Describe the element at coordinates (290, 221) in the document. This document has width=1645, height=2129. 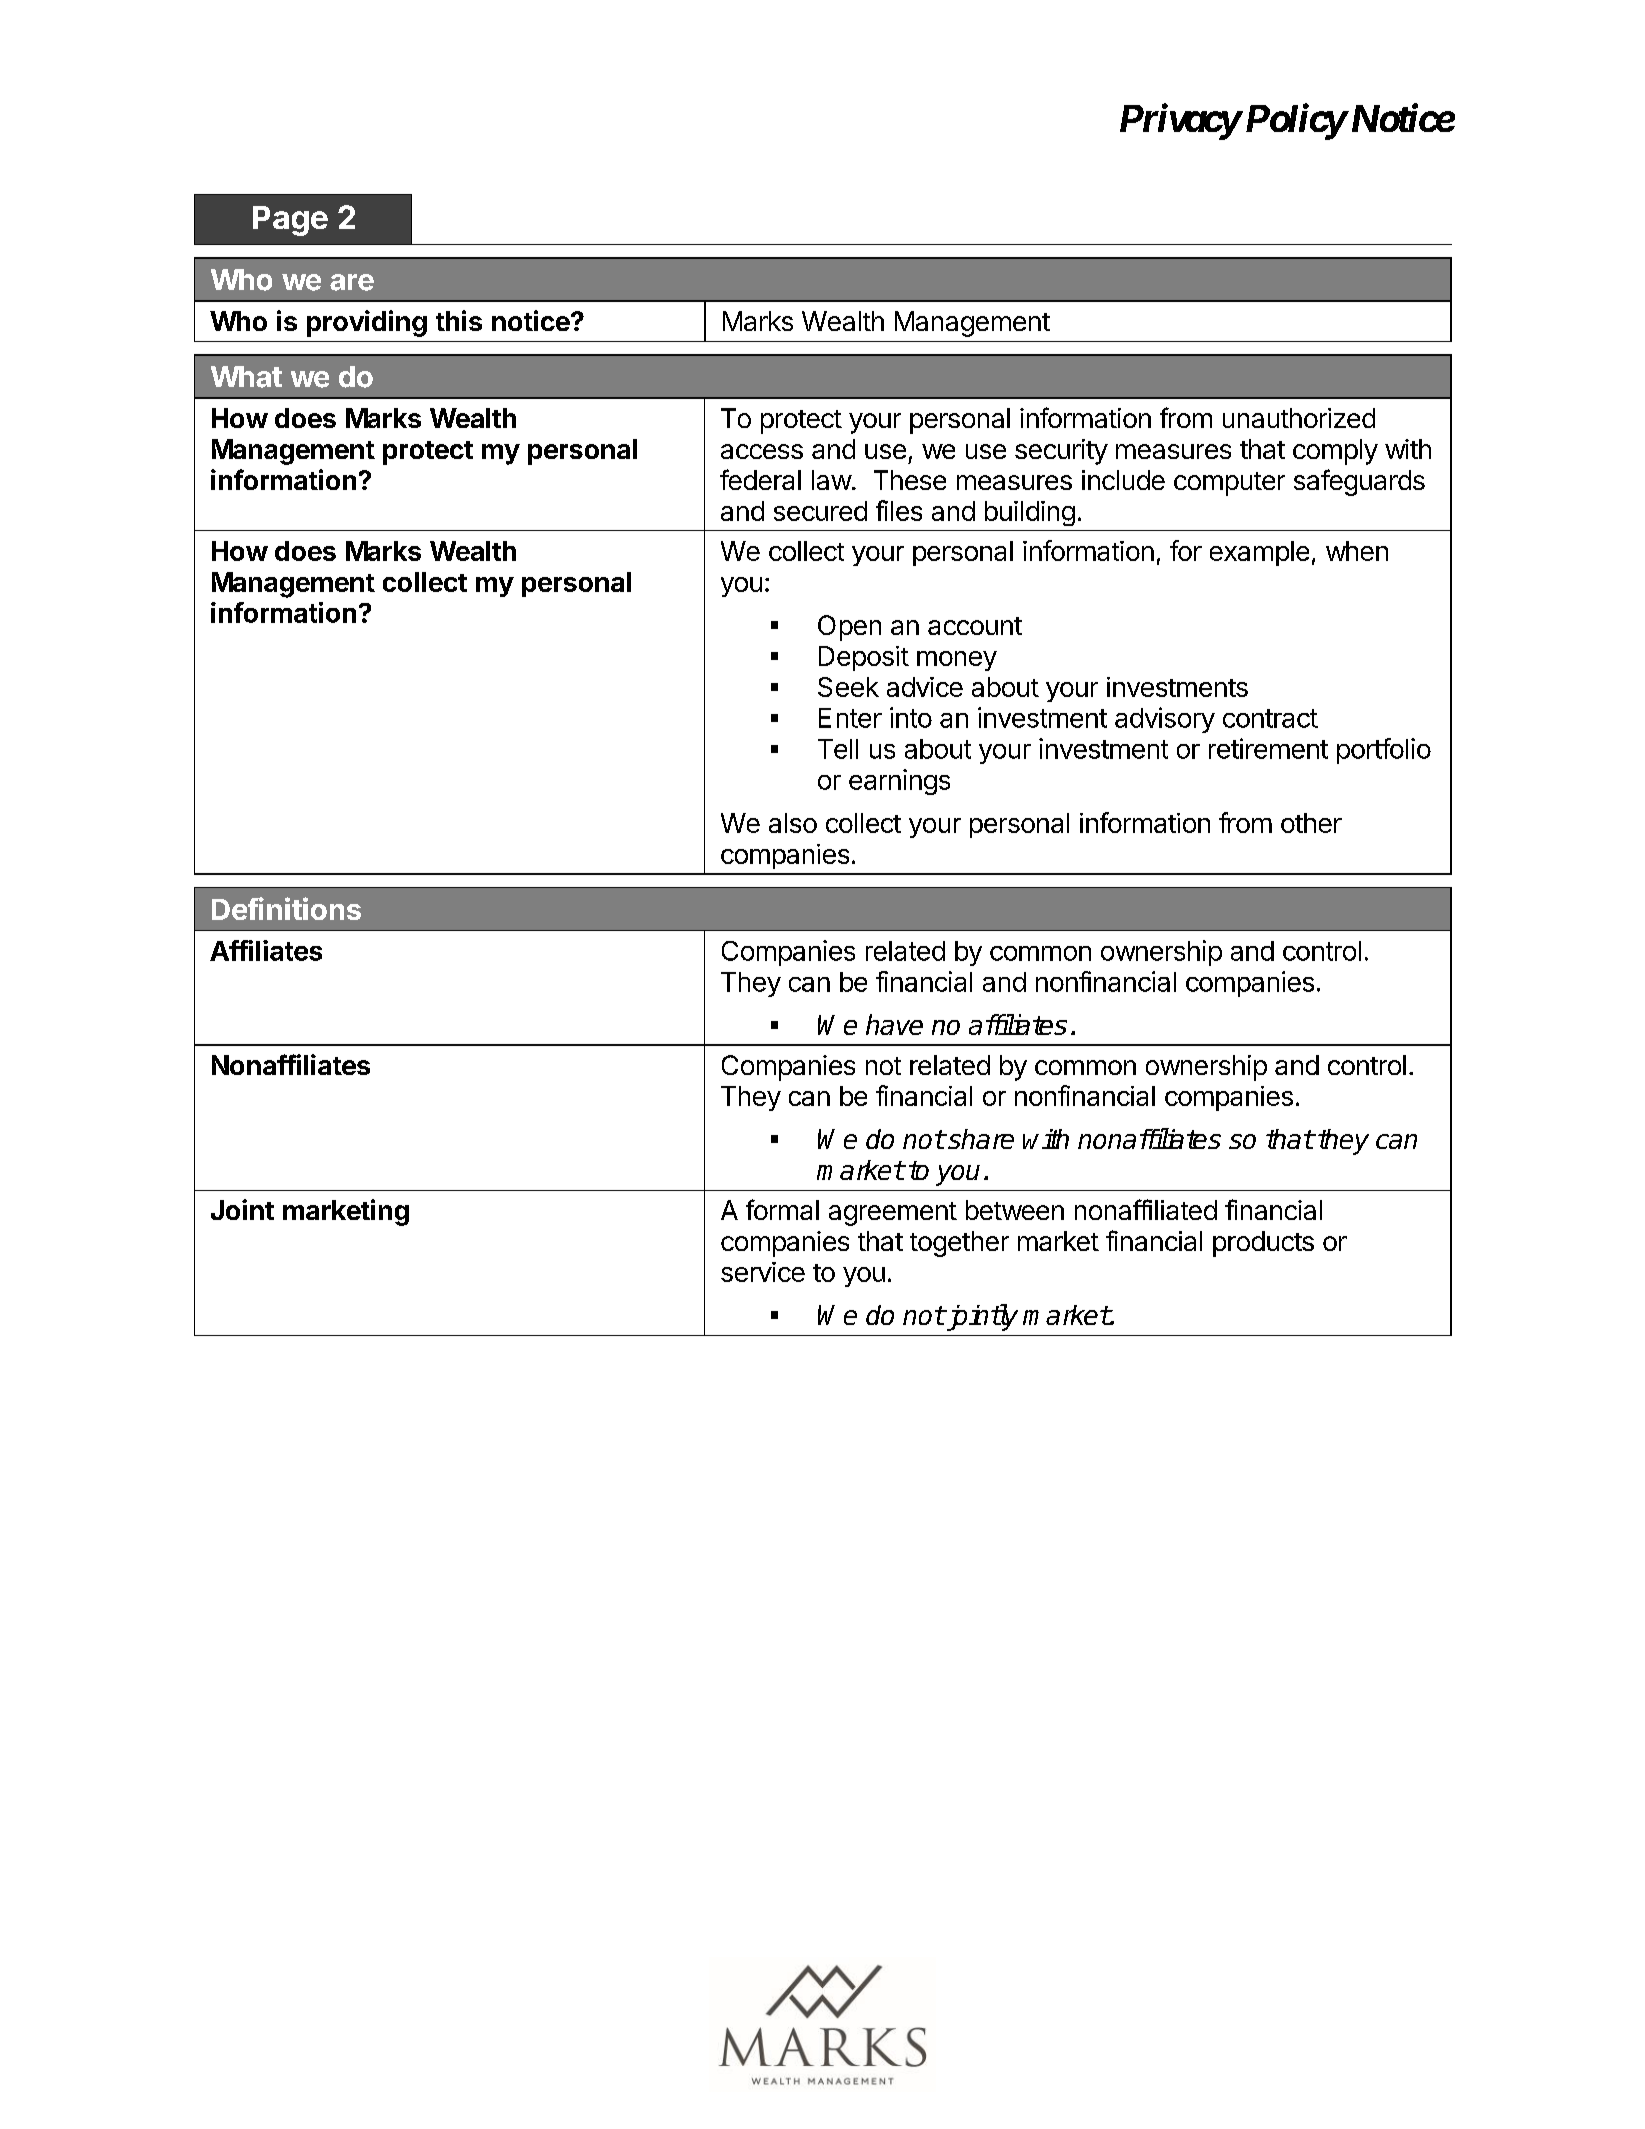
I see `Page` at that location.
